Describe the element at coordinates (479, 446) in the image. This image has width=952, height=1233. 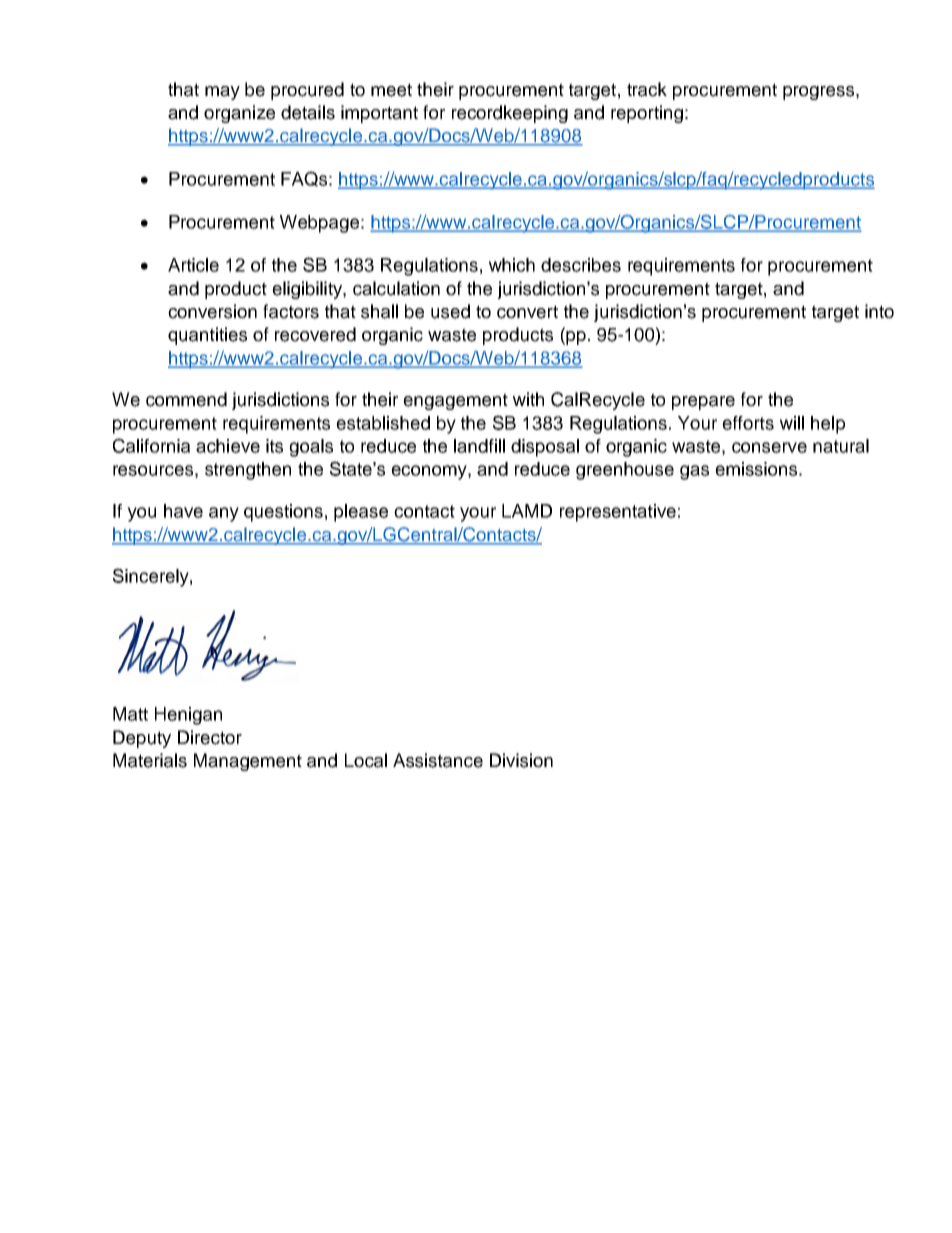
I see `landfill` at that location.
